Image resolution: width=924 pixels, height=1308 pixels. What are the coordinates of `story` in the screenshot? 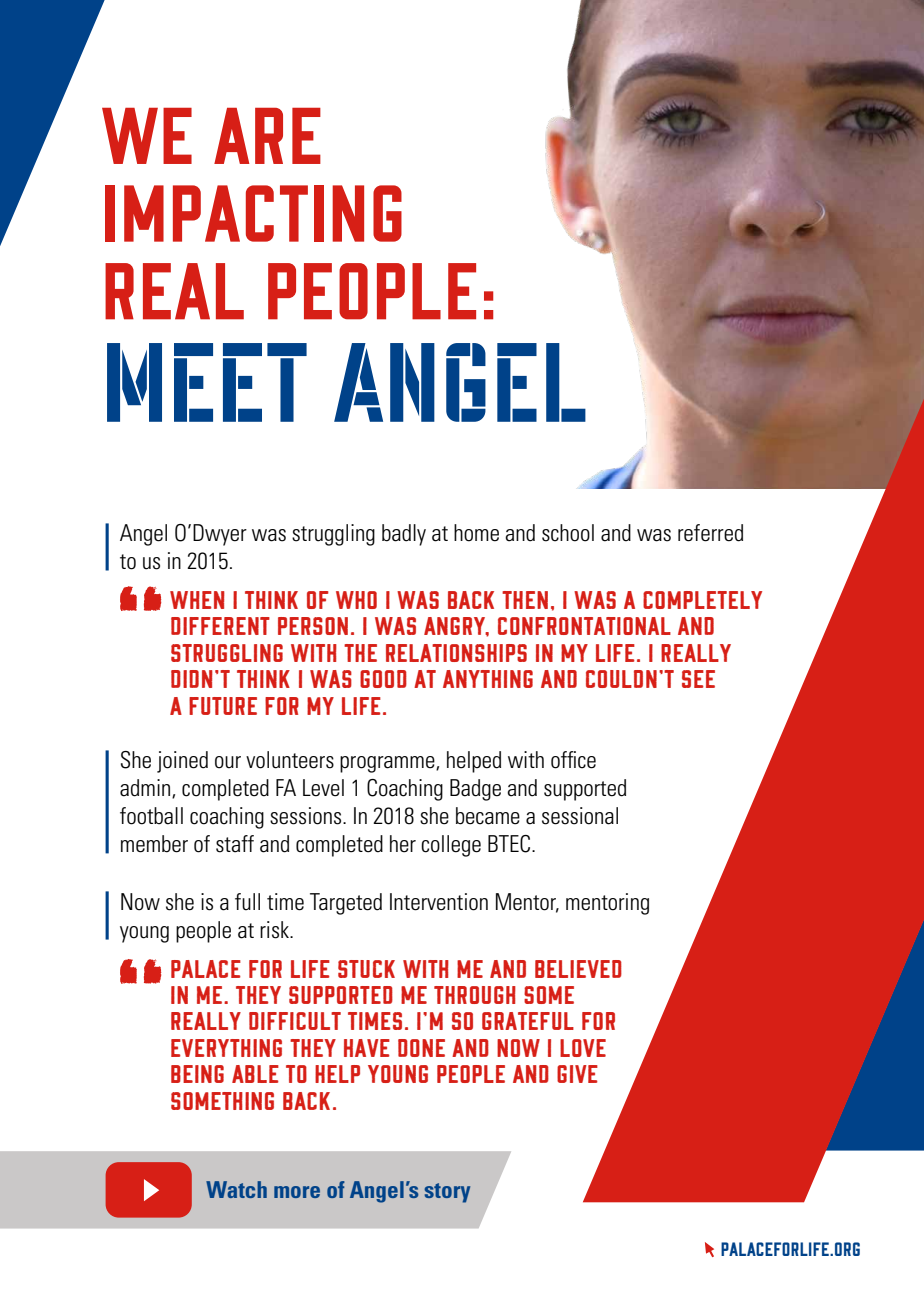 It's located at (447, 1193).
